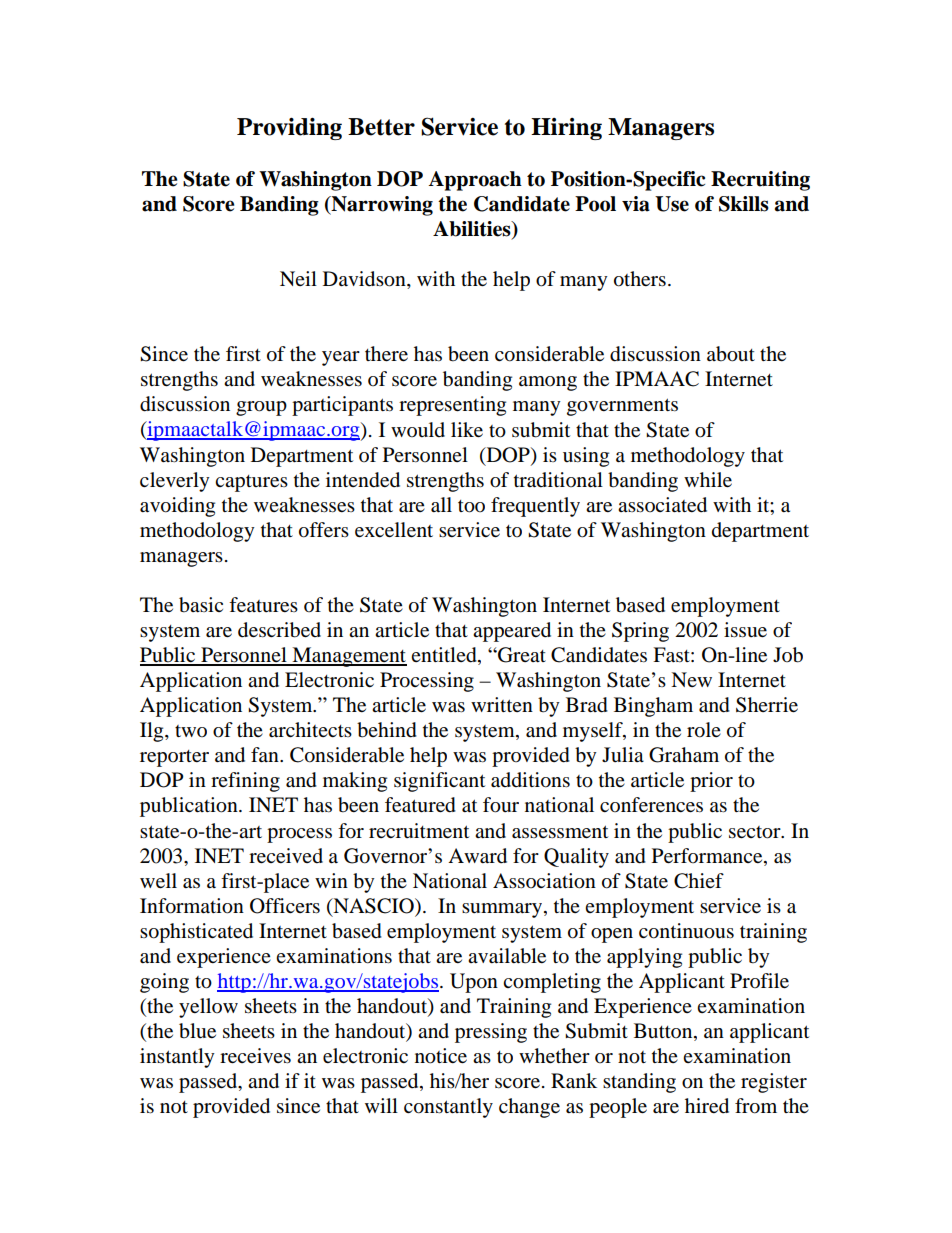 The height and width of the screenshot is (1233, 952). I want to click on appeared, so click(512, 632).
